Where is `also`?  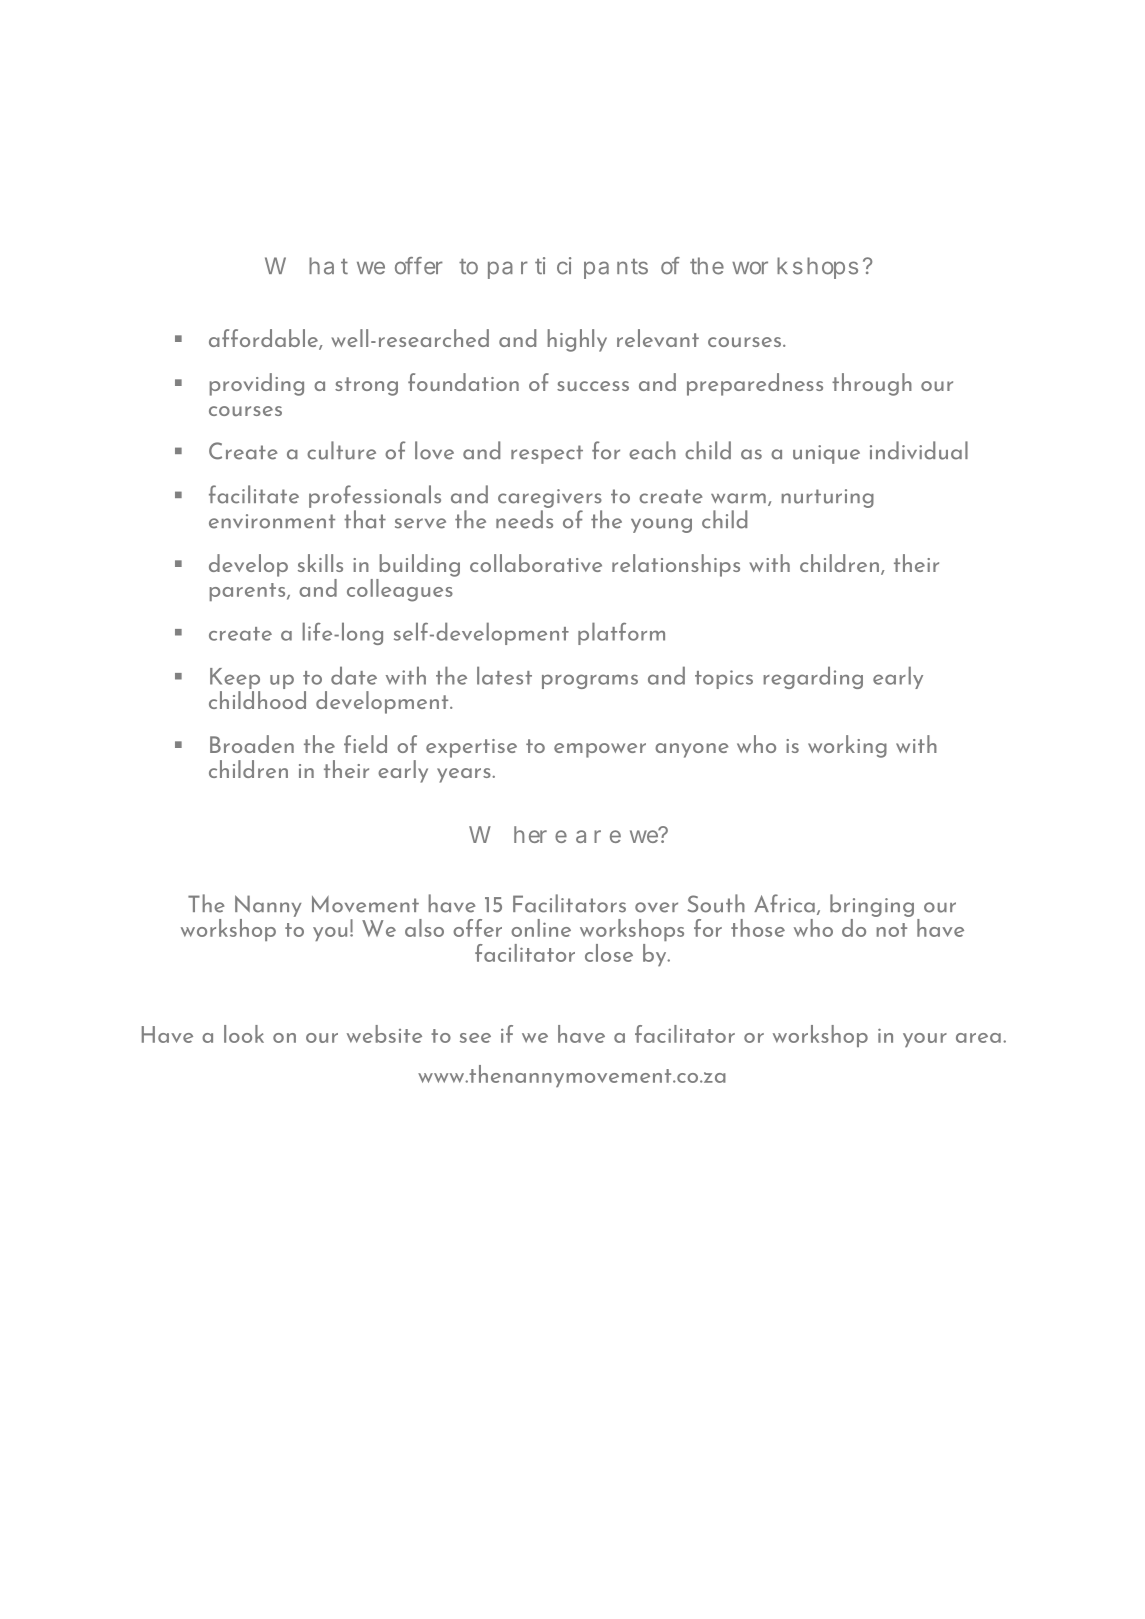 also is located at coordinates (424, 928).
